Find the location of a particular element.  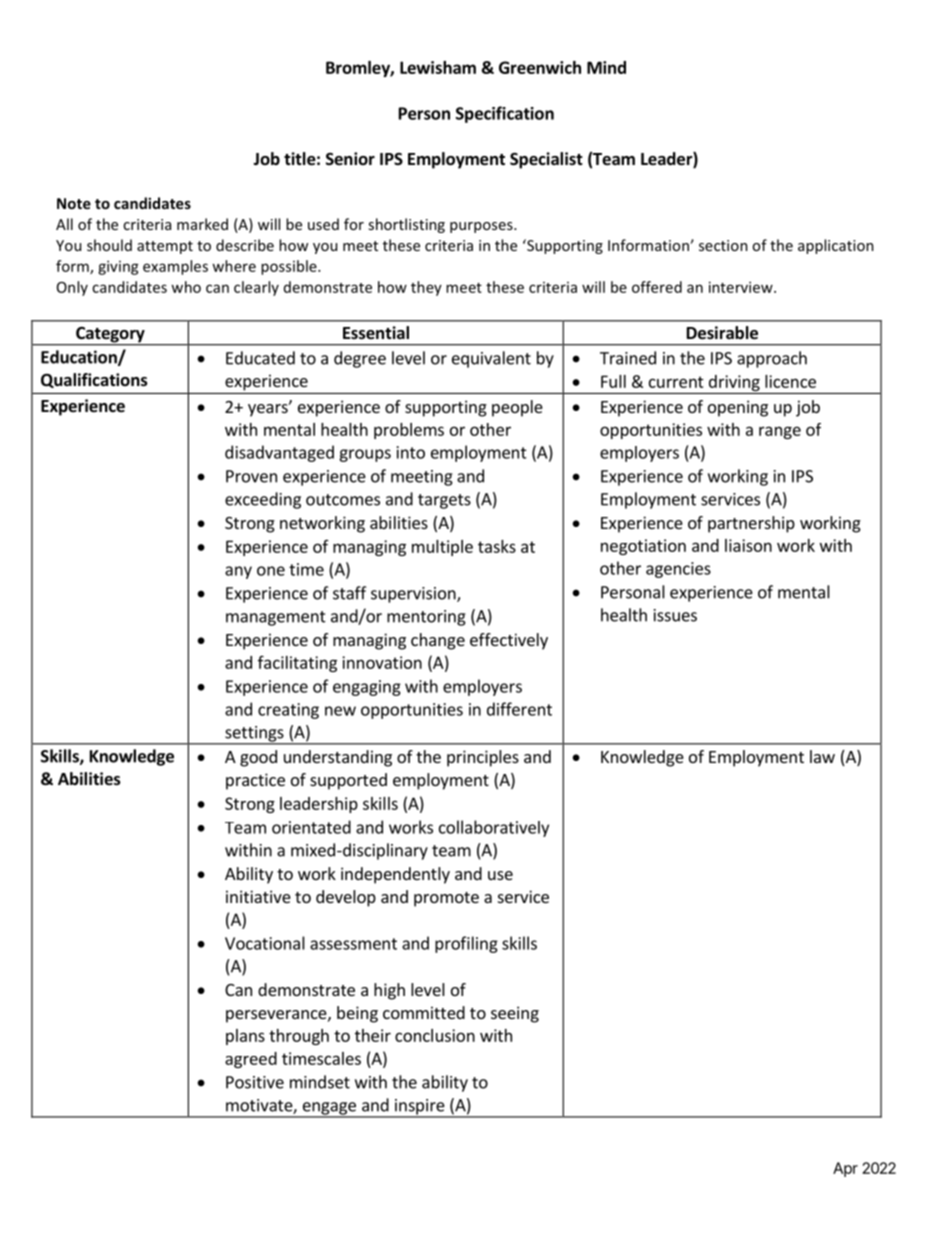

Positive is located at coordinates (255, 1082).
